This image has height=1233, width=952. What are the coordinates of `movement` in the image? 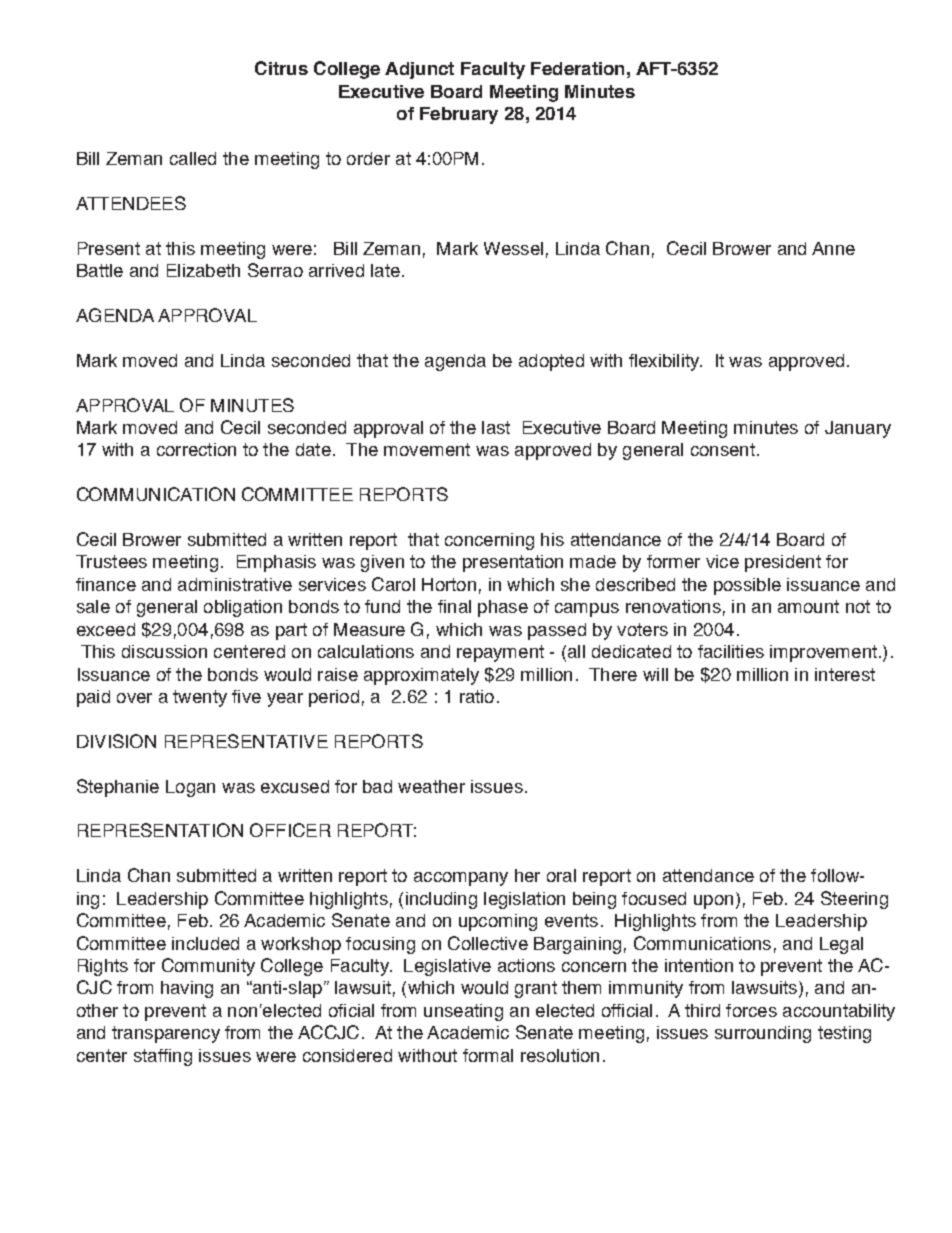 It's located at (427, 449).
